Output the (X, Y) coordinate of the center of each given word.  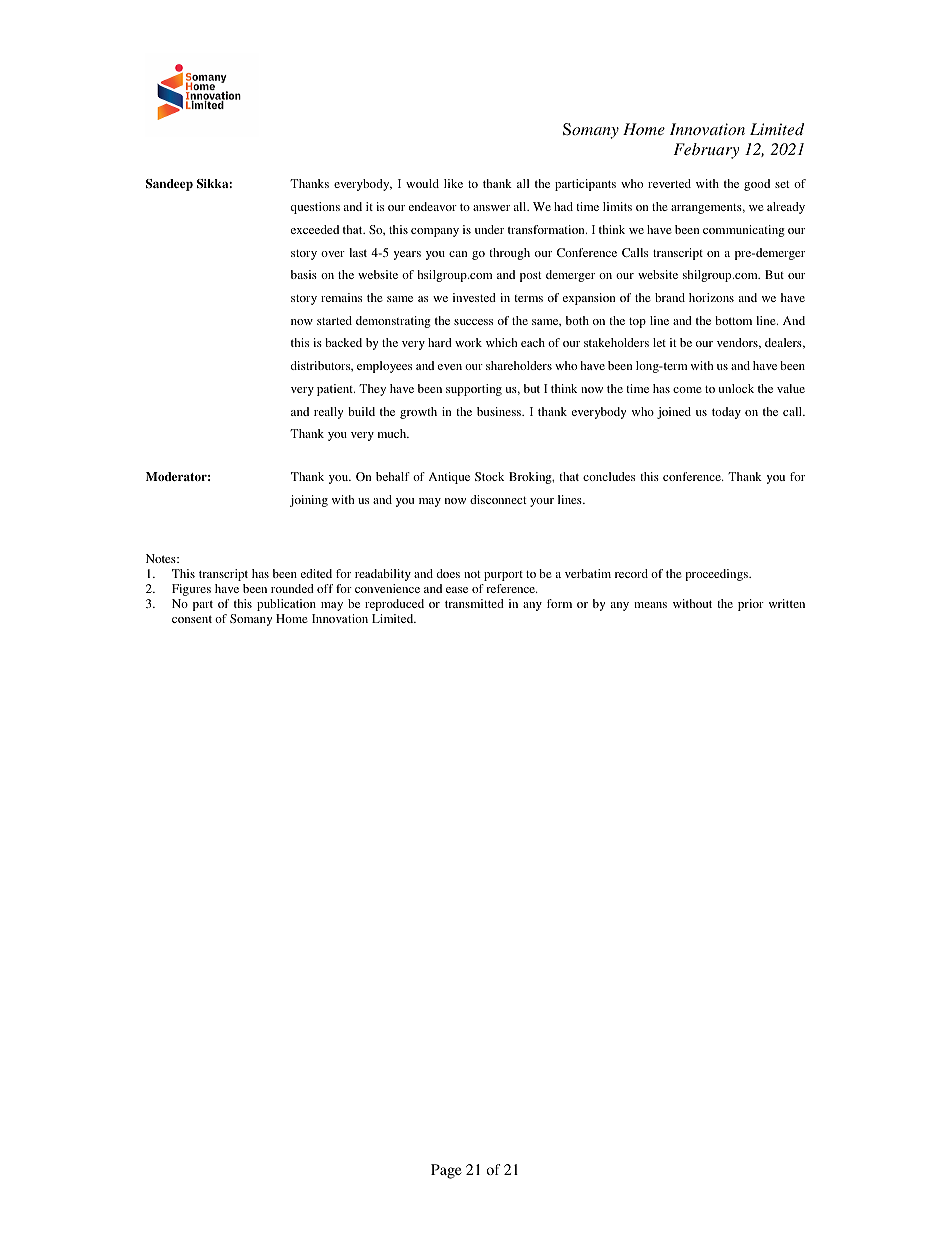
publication (286, 605)
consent (192, 619)
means (650, 605)
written (787, 603)
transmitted (474, 603)
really (328, 413)
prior (751, 605)
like (453, 183)
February (706, 151)
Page (446, 1171)
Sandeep (169, 185)
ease (457, 590)
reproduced (394, 605)
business (500, 411)
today (726, 413)
